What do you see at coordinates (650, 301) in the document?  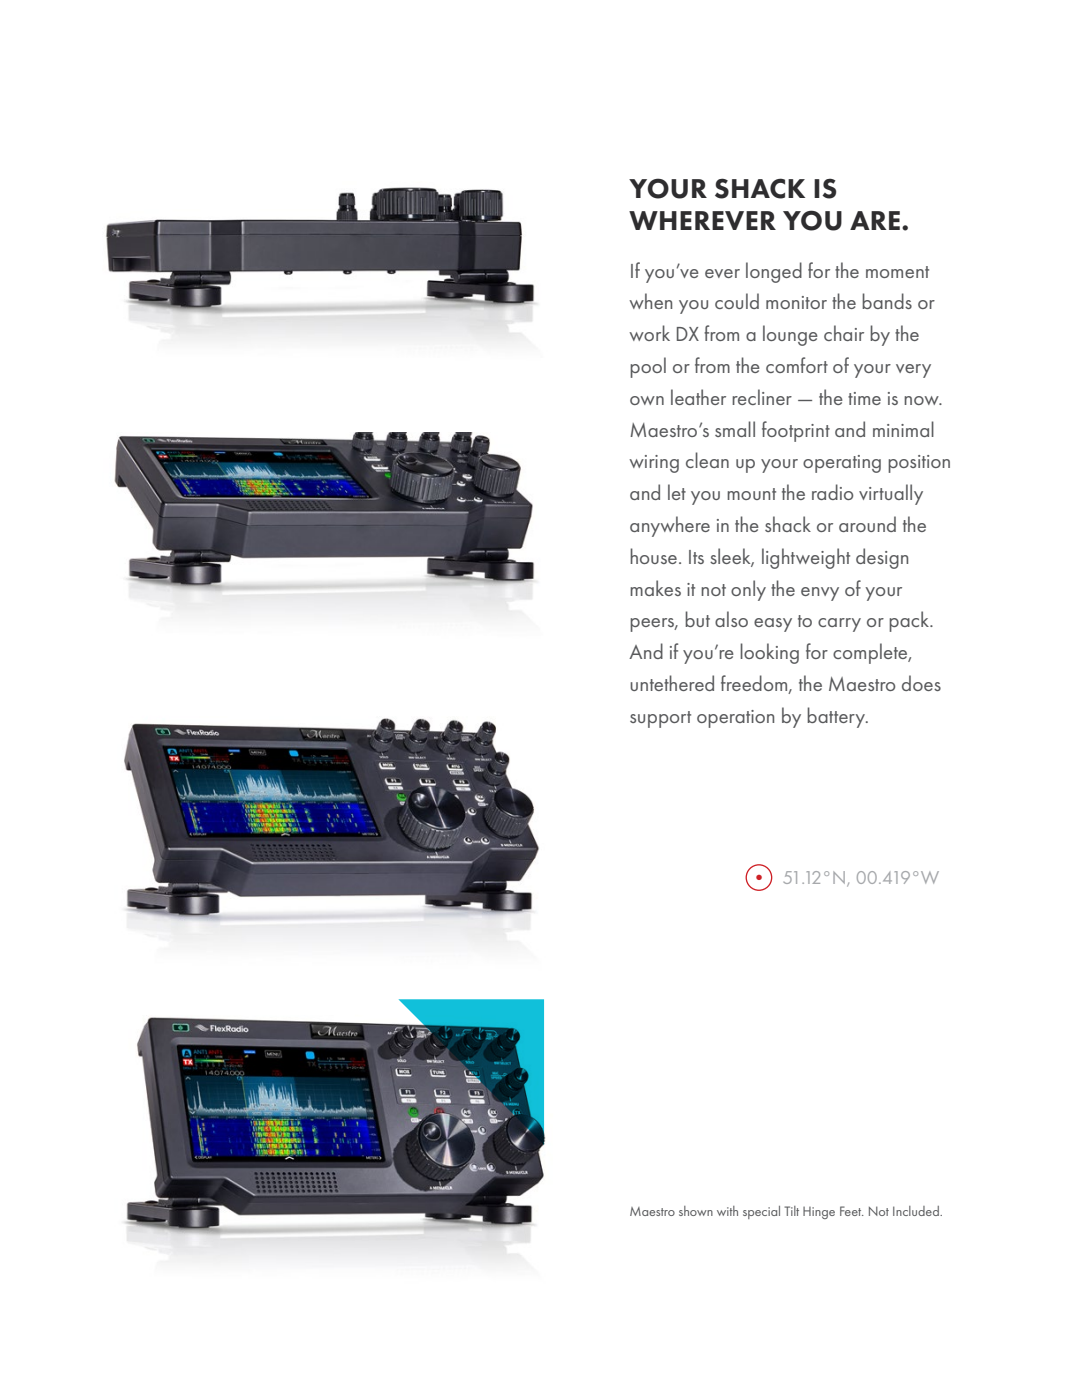 I see `when` at bounding box center [650, 301].
